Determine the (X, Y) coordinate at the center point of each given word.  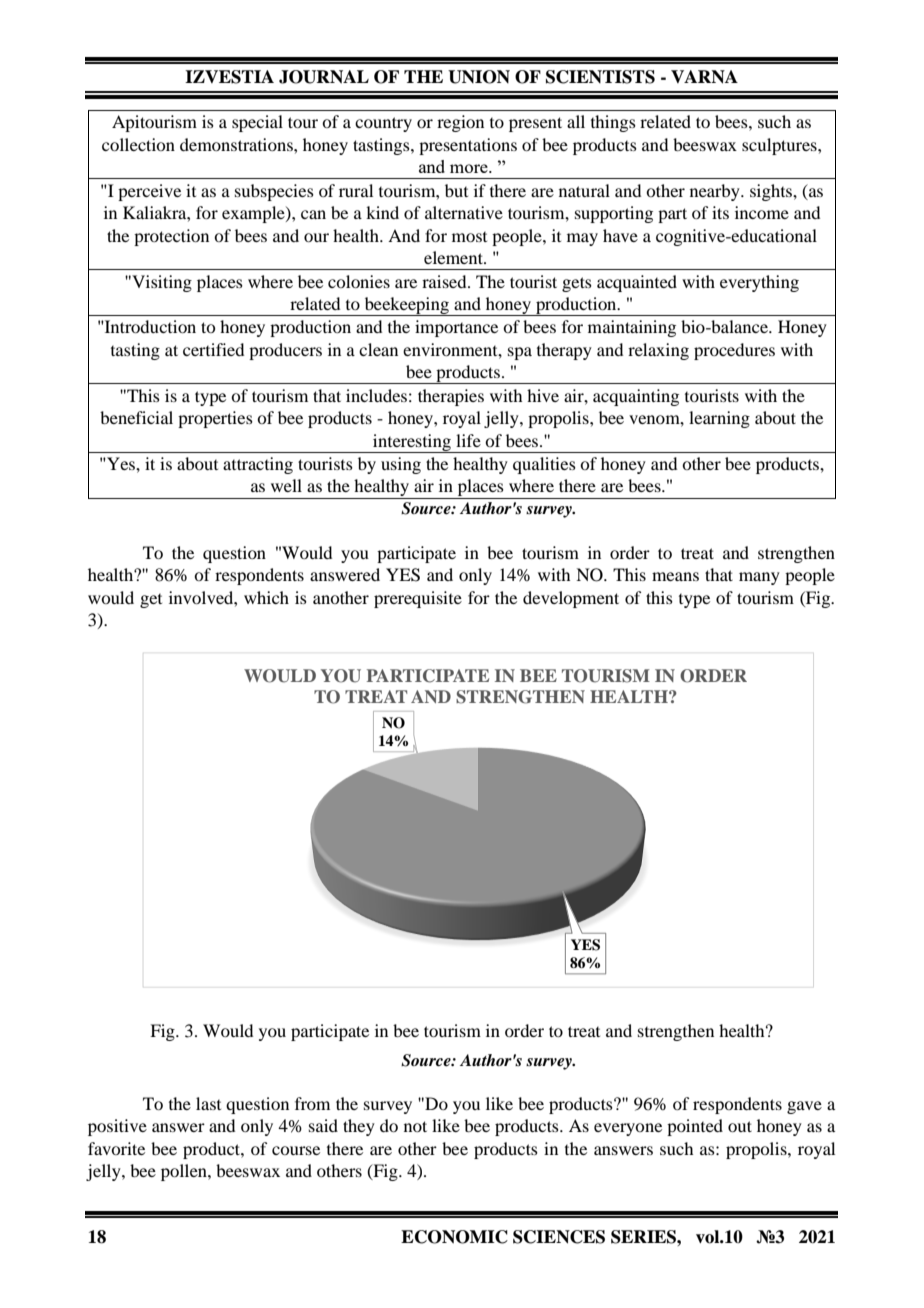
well (286, 485)
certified (213, 349)
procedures (734, 351)
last (208, 1103)
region (460, 123)
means (675, 576)
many (759, 578)
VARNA (704, 77)
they (359, 1127)
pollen (185, 1172)
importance (456, 328)
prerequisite (418, 599)
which (266, 597)
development (571, 599)
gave (804, 1107)
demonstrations (237, 144)
